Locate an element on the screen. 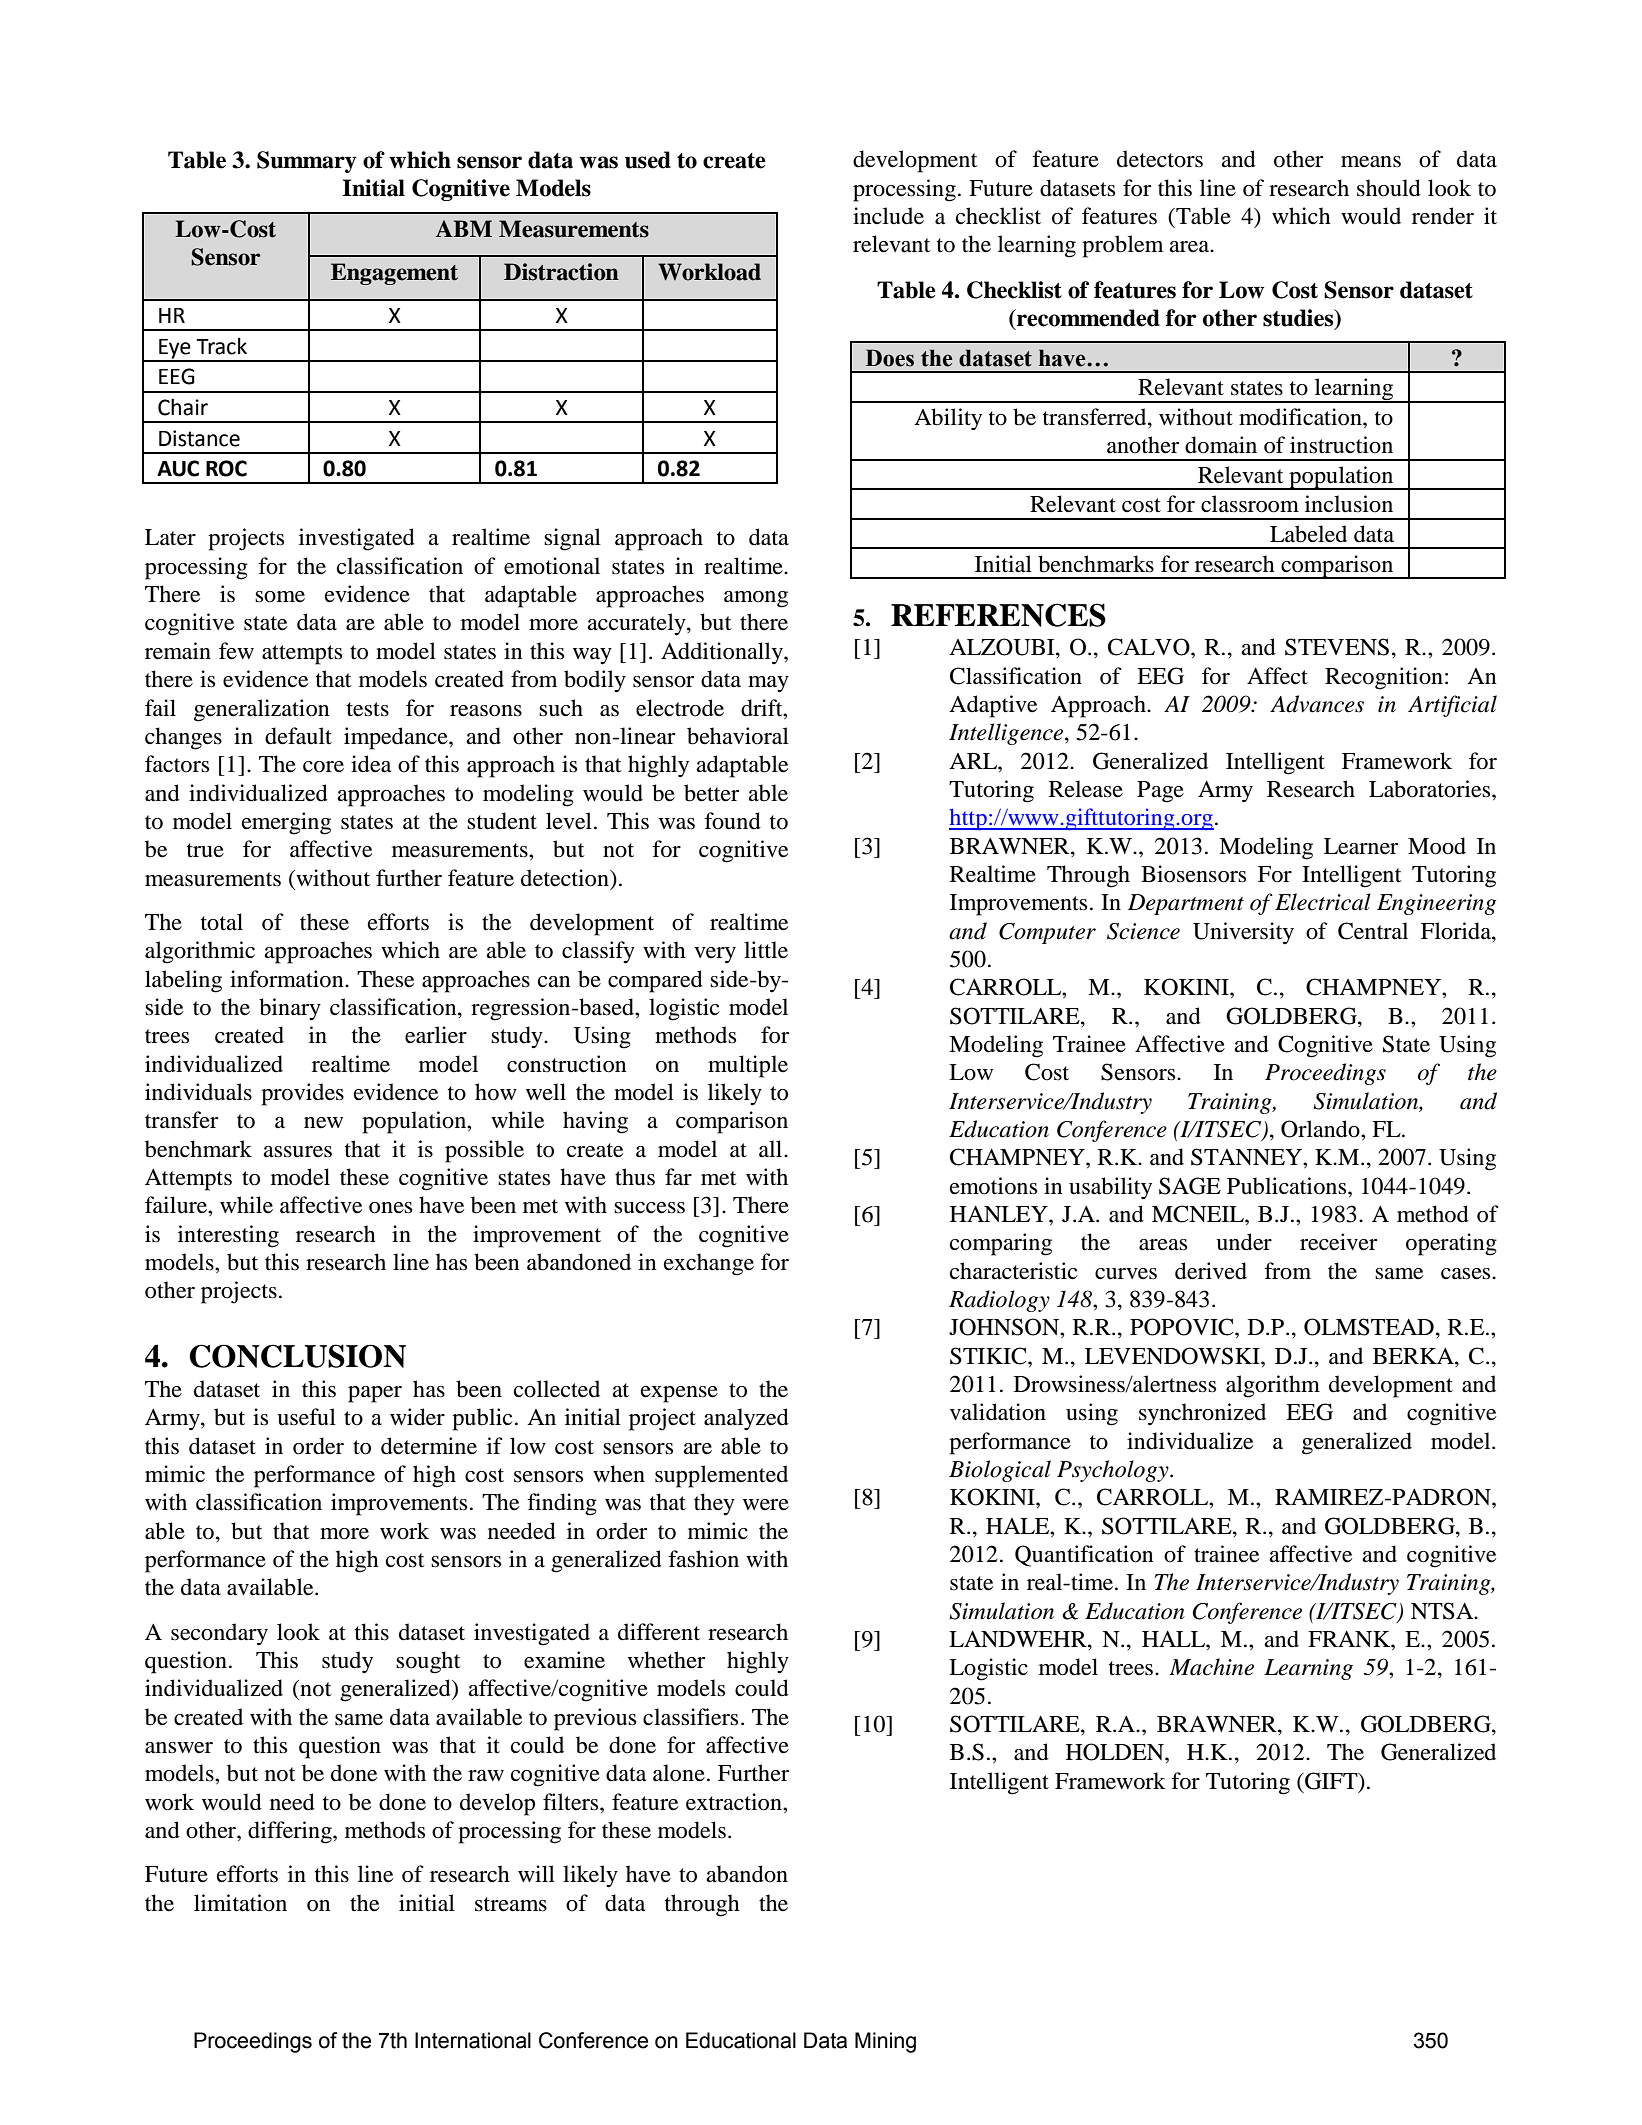 The image size is (1642, 2125). include is located at coordinates (888, 216).
